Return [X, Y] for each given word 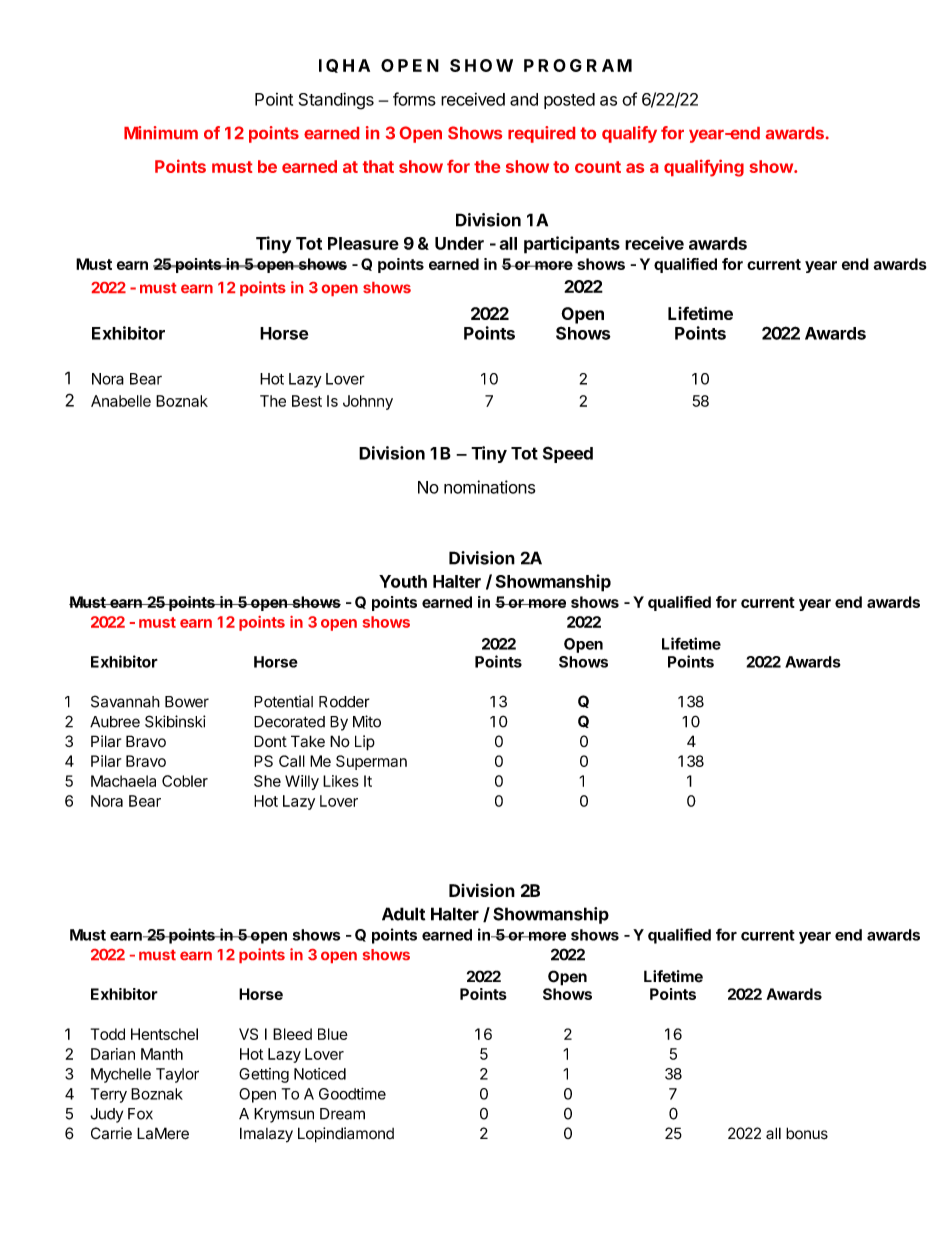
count [598, 167]
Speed [568, 454]
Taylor [177, 1075]
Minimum [161, 132]
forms [414, 99]
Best [307, 401]
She [267, 781]
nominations [489, 487]
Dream [342, 1114]
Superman [371, 762]
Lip [365, 743]
